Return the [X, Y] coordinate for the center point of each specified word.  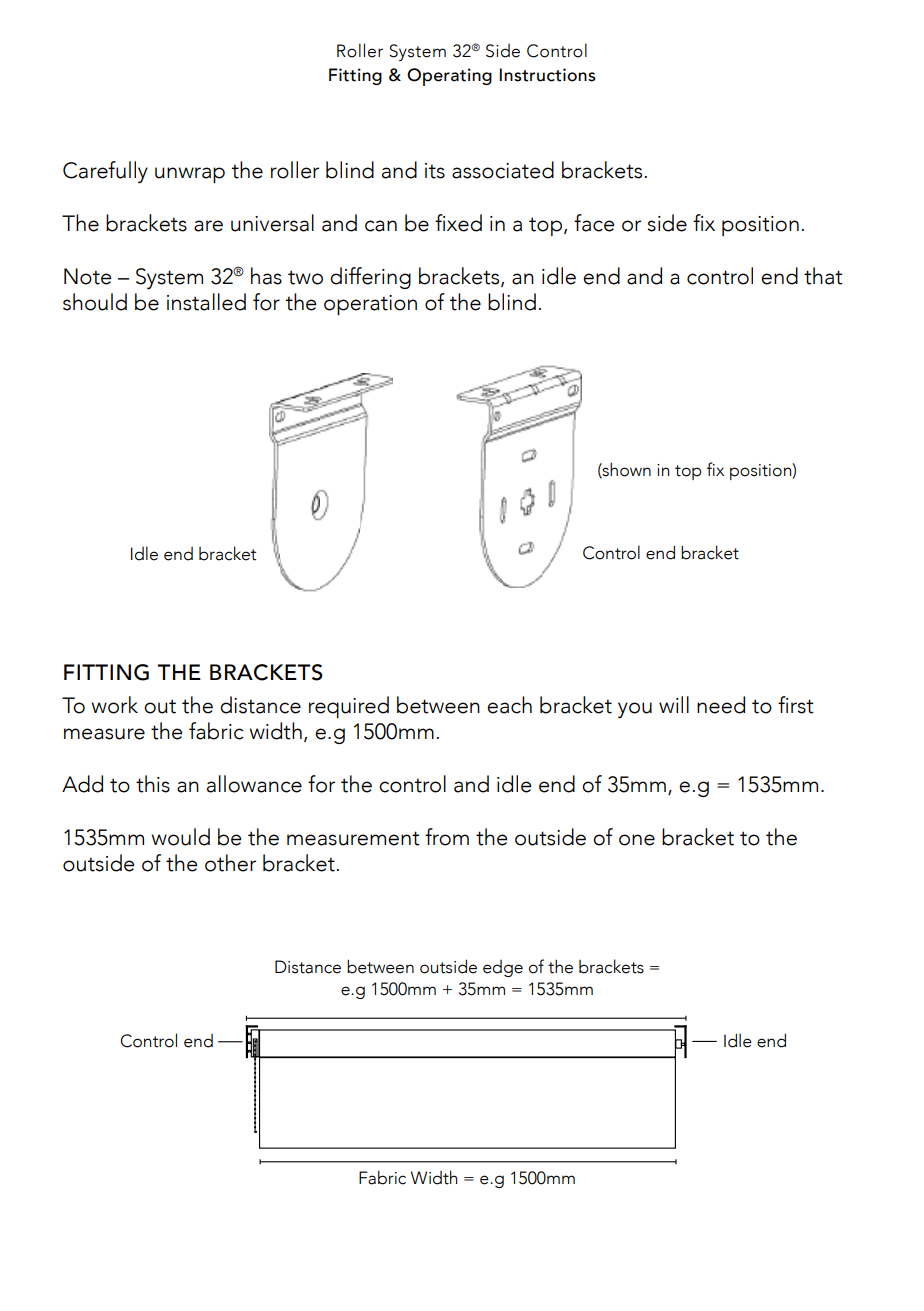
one [637, 840]
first [796, 705]
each [509, 705]
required [349, 707]
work [114, 705]
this [153, 784]
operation [370, 305]
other [230, 863]
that [823, 276]
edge [503, 968]
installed [206, 302]
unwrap [190, 175]
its [435, 171]
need [721, 705]
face [594, 223]
